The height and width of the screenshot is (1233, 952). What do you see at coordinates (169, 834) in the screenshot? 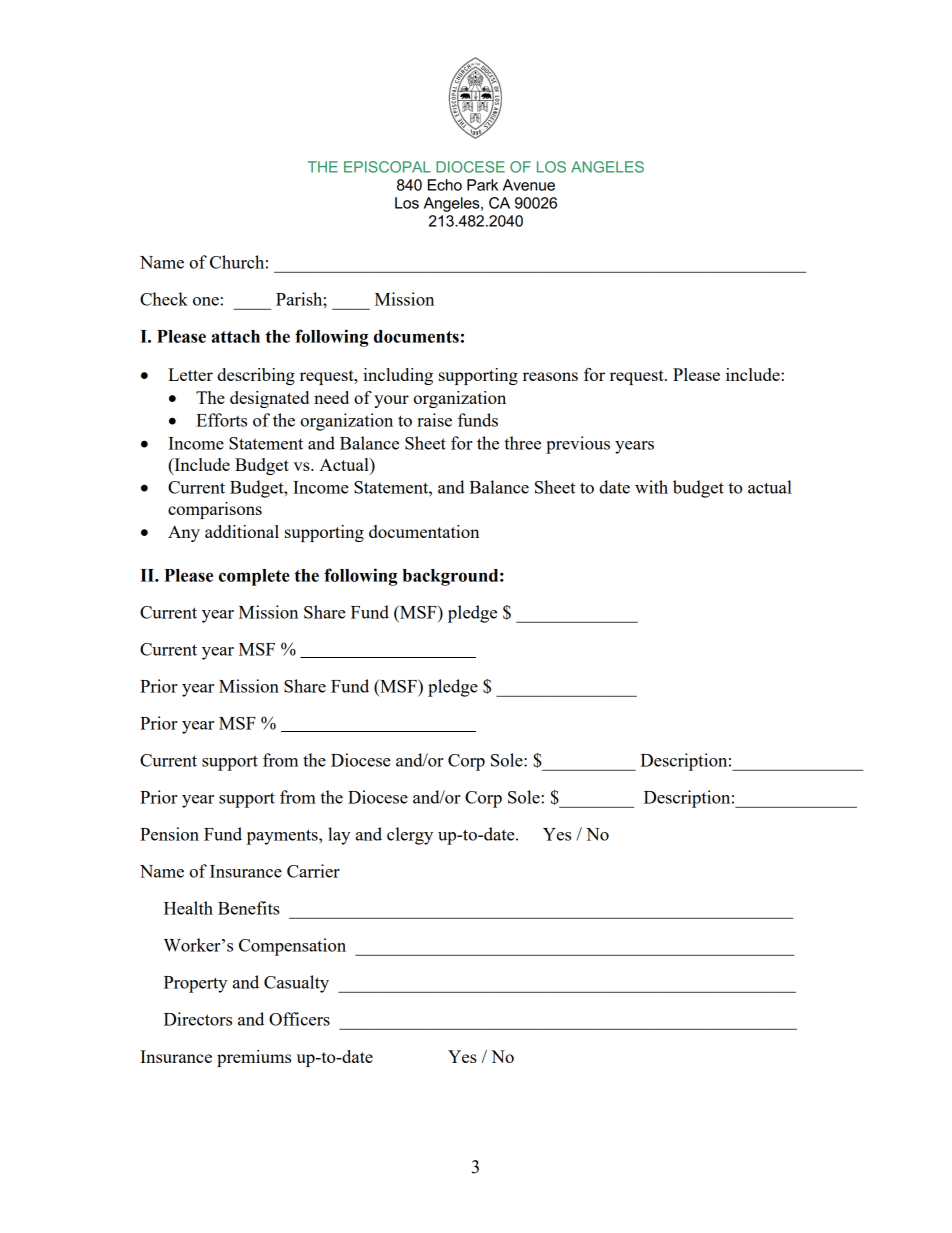
I see `Pension` at bounding box center [169, 834].
